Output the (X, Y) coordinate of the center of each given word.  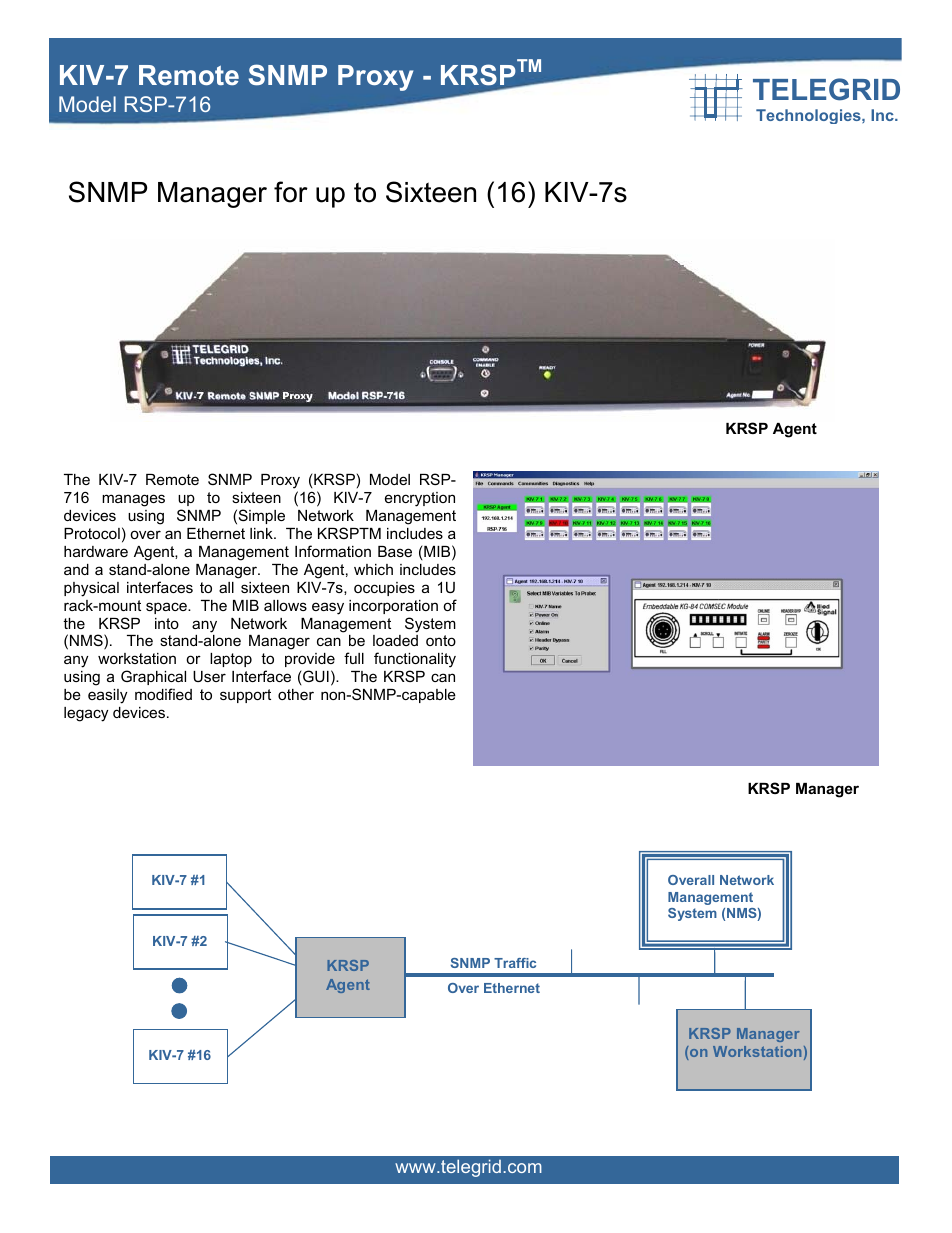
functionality (415, 661)
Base (395, 551)
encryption (420, 499)
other (296, 694)
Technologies (809, 116)
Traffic (515, 963)
